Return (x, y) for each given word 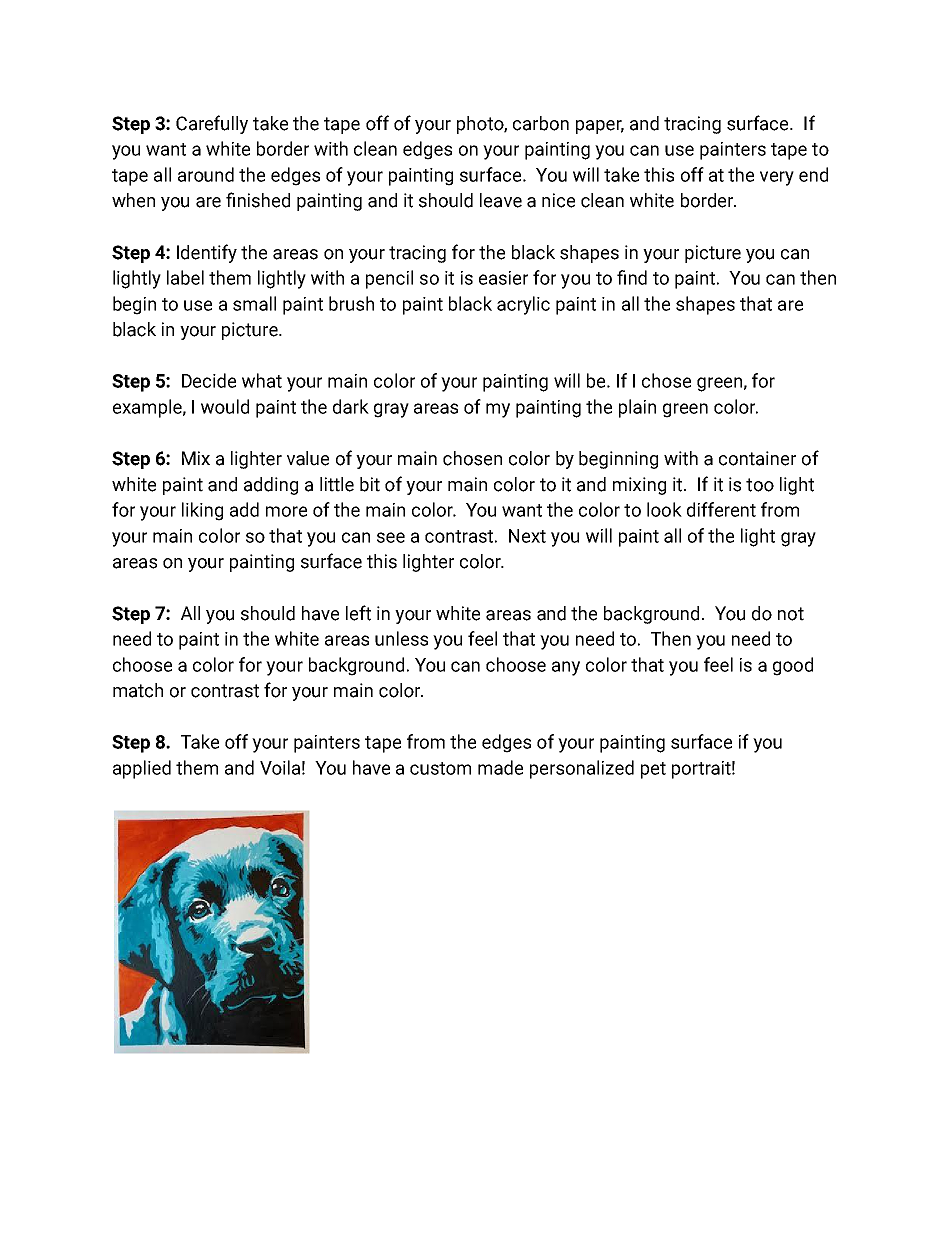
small (254, 303)
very (777, 178)
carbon (541, 123)
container (757, 458)
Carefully (212, 124)
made (500, 767)
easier (503, 278)
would (225, 406)
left (358, 613)
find (632, 277)
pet (653, 770)
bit (370, 484)
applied (142, 769)
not (791, 614)
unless (401, 638)
